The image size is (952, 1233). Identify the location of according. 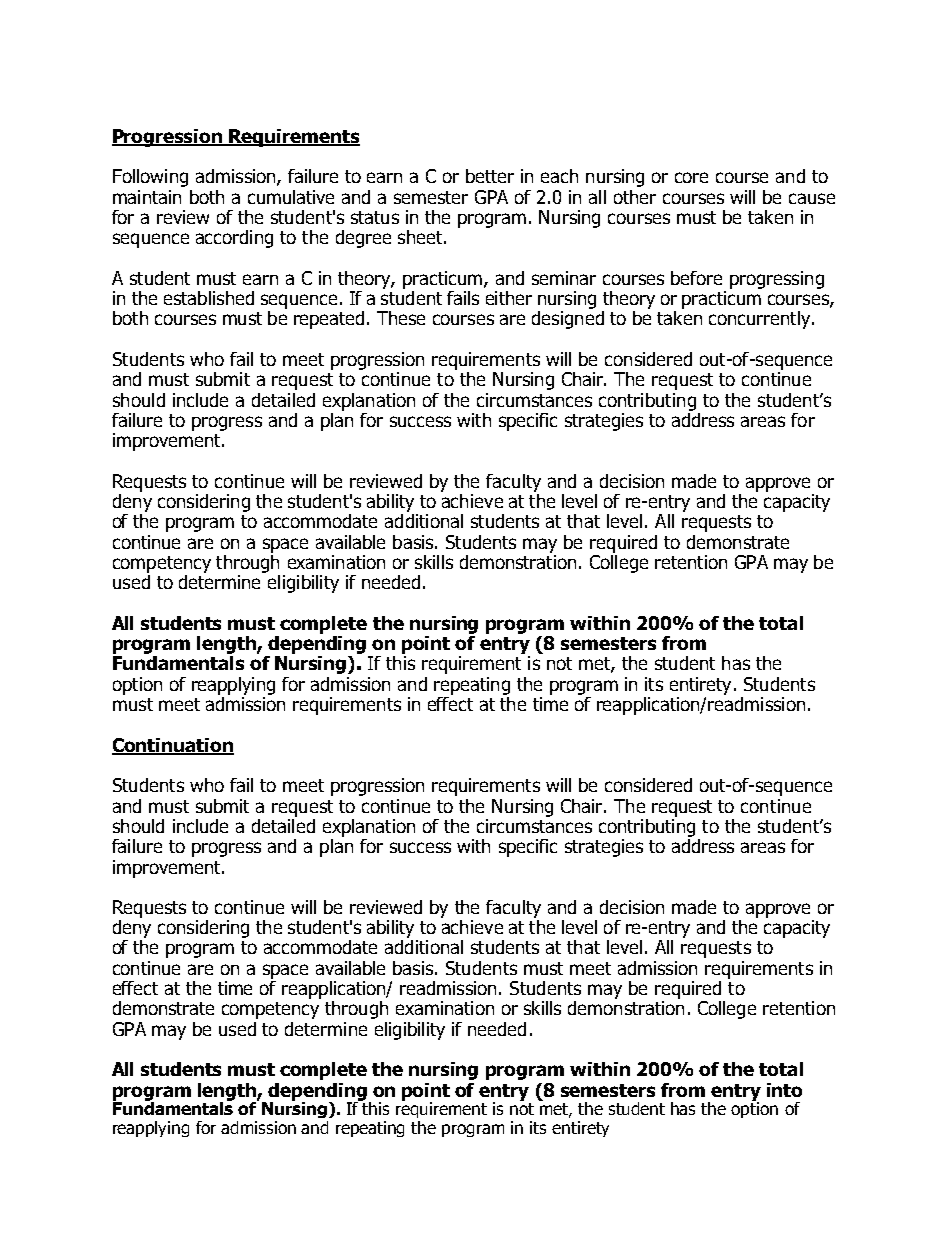
(234, 239).
